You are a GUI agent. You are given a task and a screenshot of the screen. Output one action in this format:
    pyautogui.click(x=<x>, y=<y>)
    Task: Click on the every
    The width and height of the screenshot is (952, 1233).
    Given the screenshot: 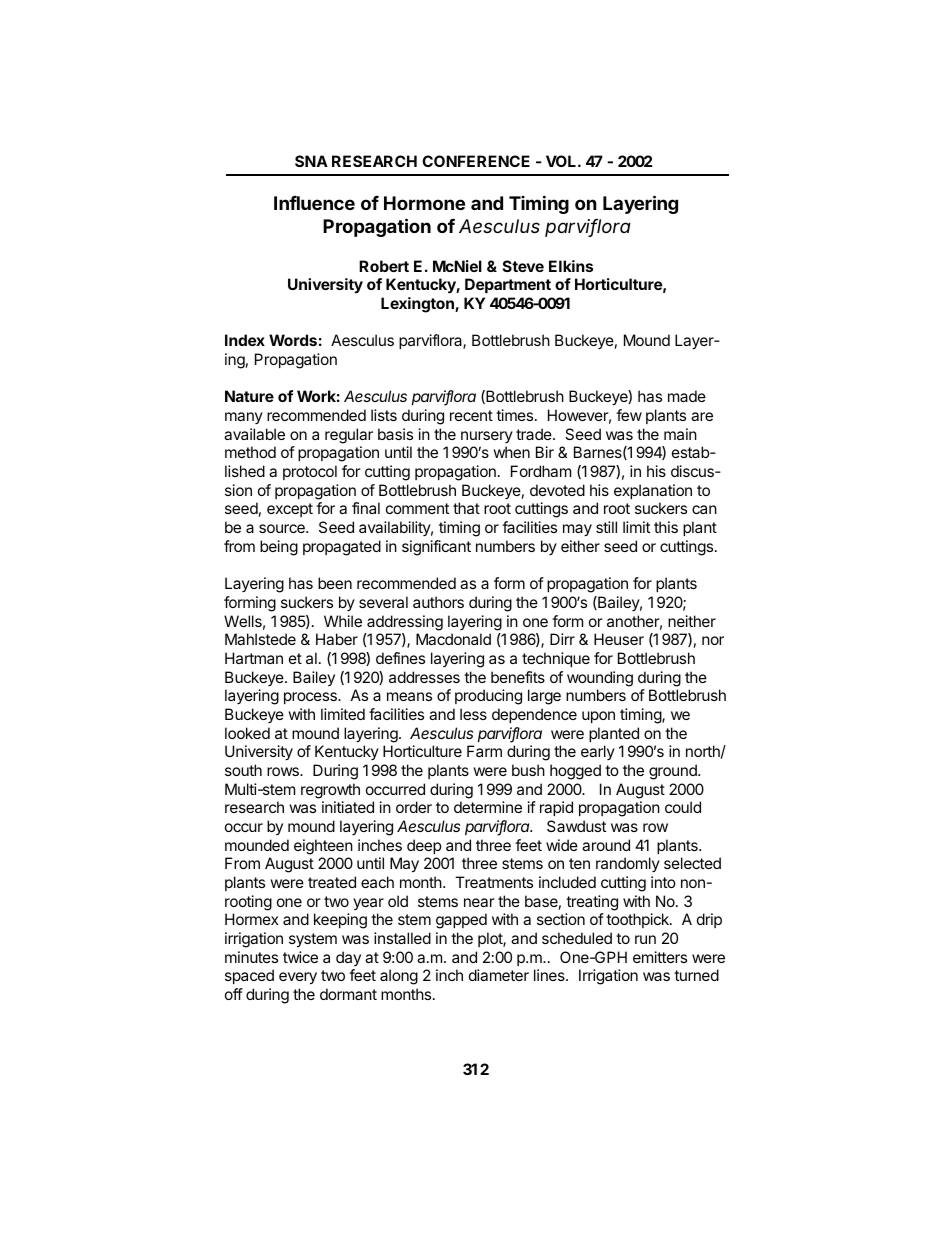 What is the action you would take?
    pyautogui.click(x=298, y=978)
